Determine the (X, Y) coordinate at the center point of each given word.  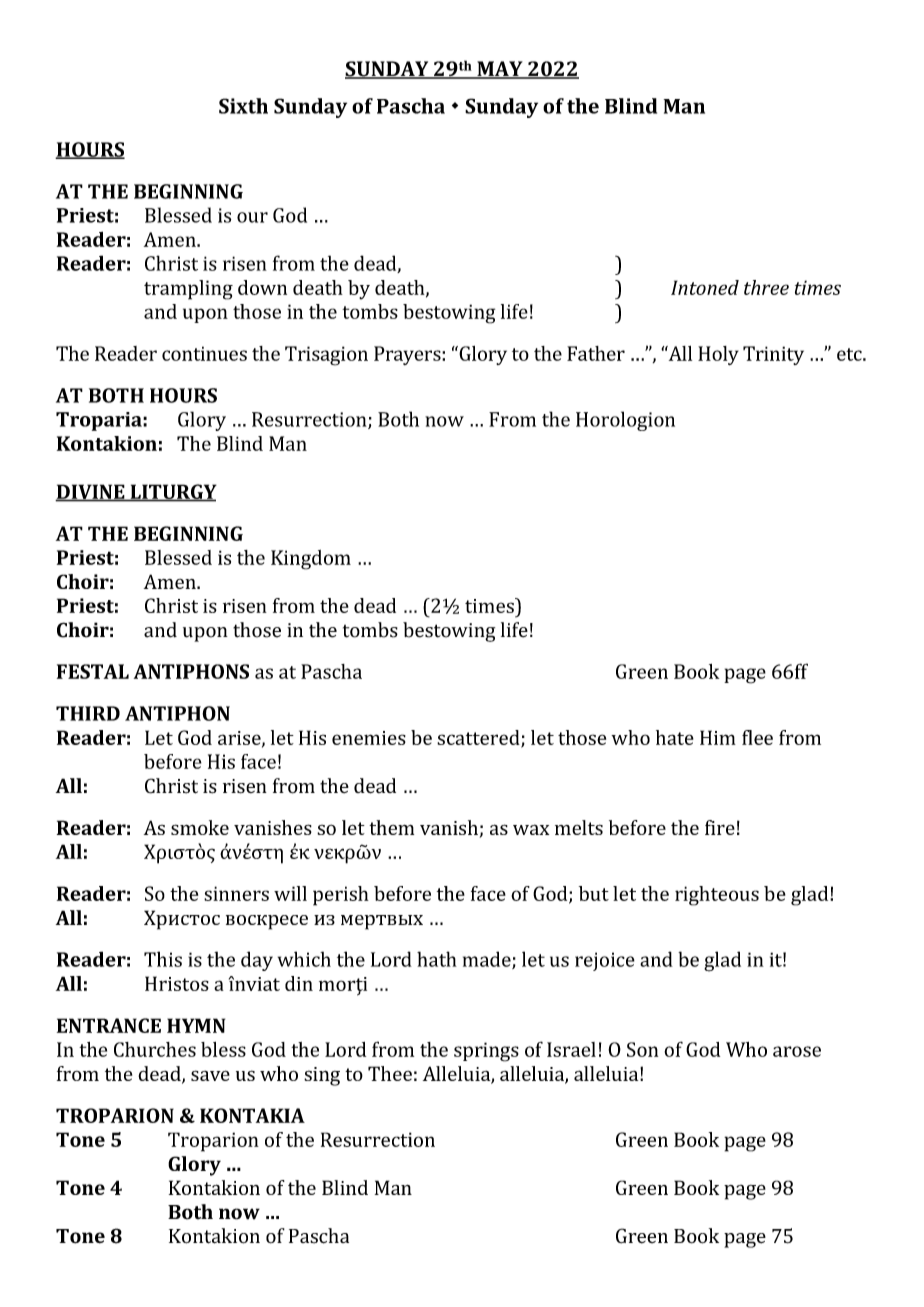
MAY (500, 70)
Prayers (408, 355)
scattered (479, 738)
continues (204, 353)
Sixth (243, 106)
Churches (155, 1049)
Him (718, 737)
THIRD (88, 713)
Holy (718, 355)
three (766, 287)
